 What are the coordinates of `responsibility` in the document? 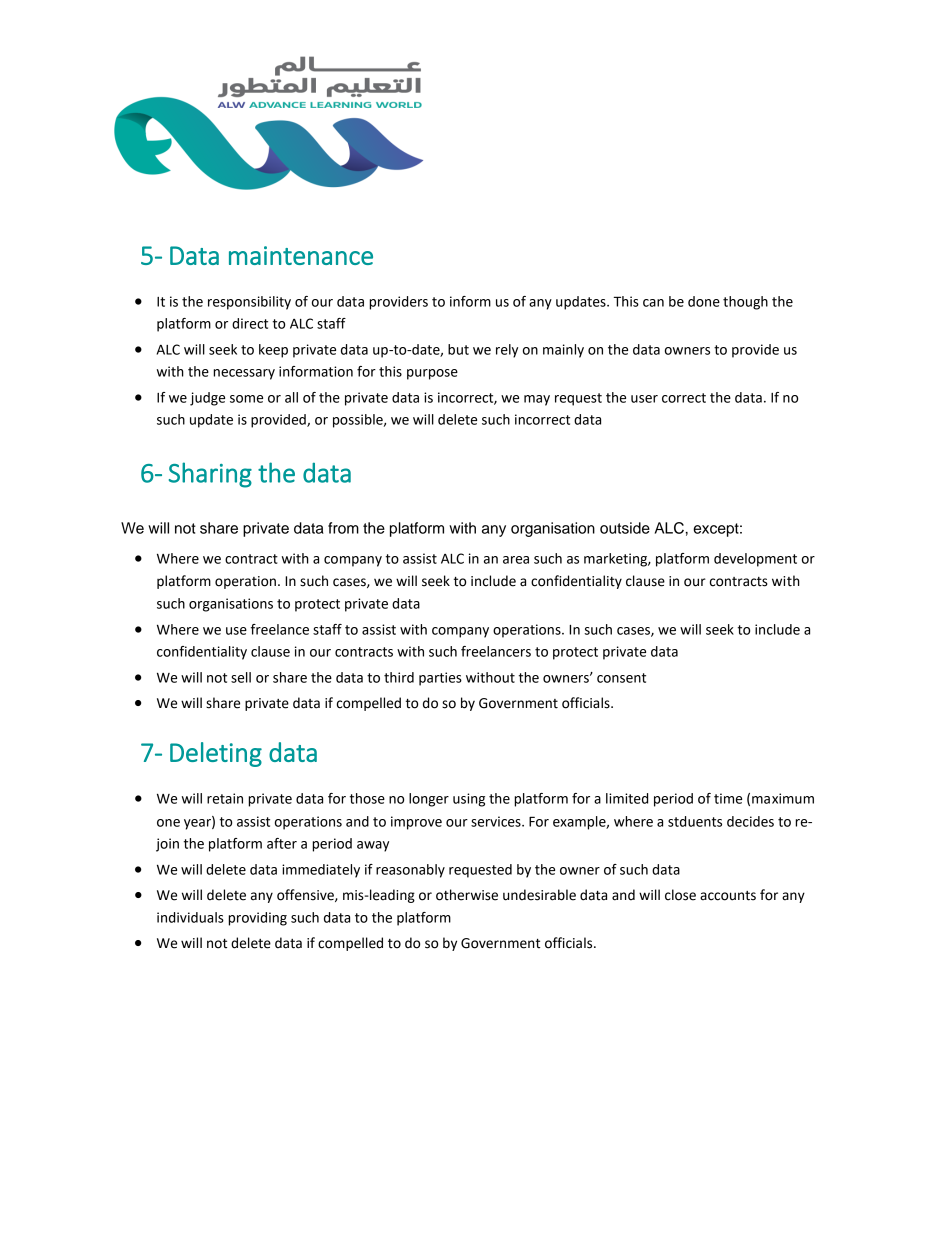 It's located at (249, 303).
